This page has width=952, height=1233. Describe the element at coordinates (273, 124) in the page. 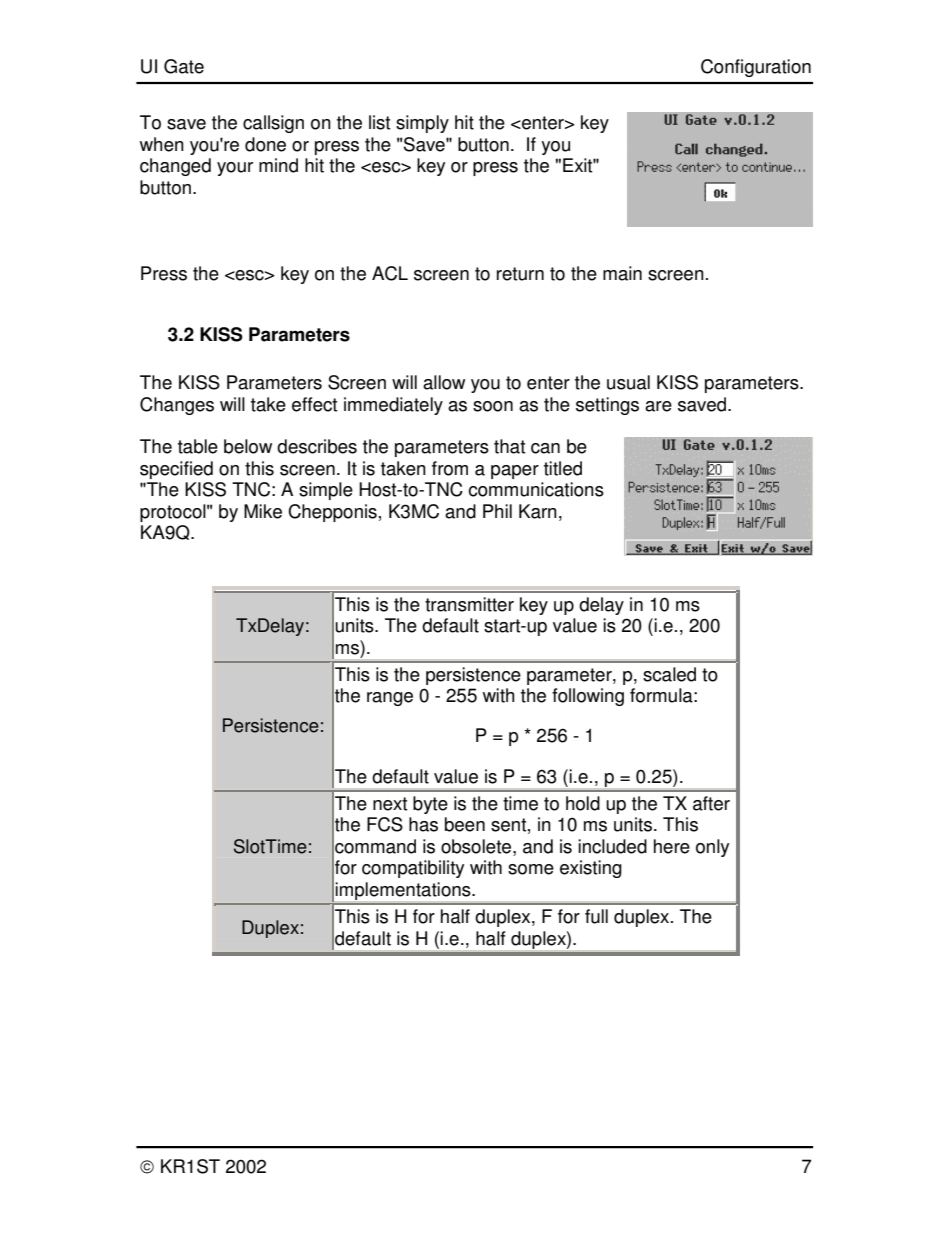

I see `callsign` at that location.
